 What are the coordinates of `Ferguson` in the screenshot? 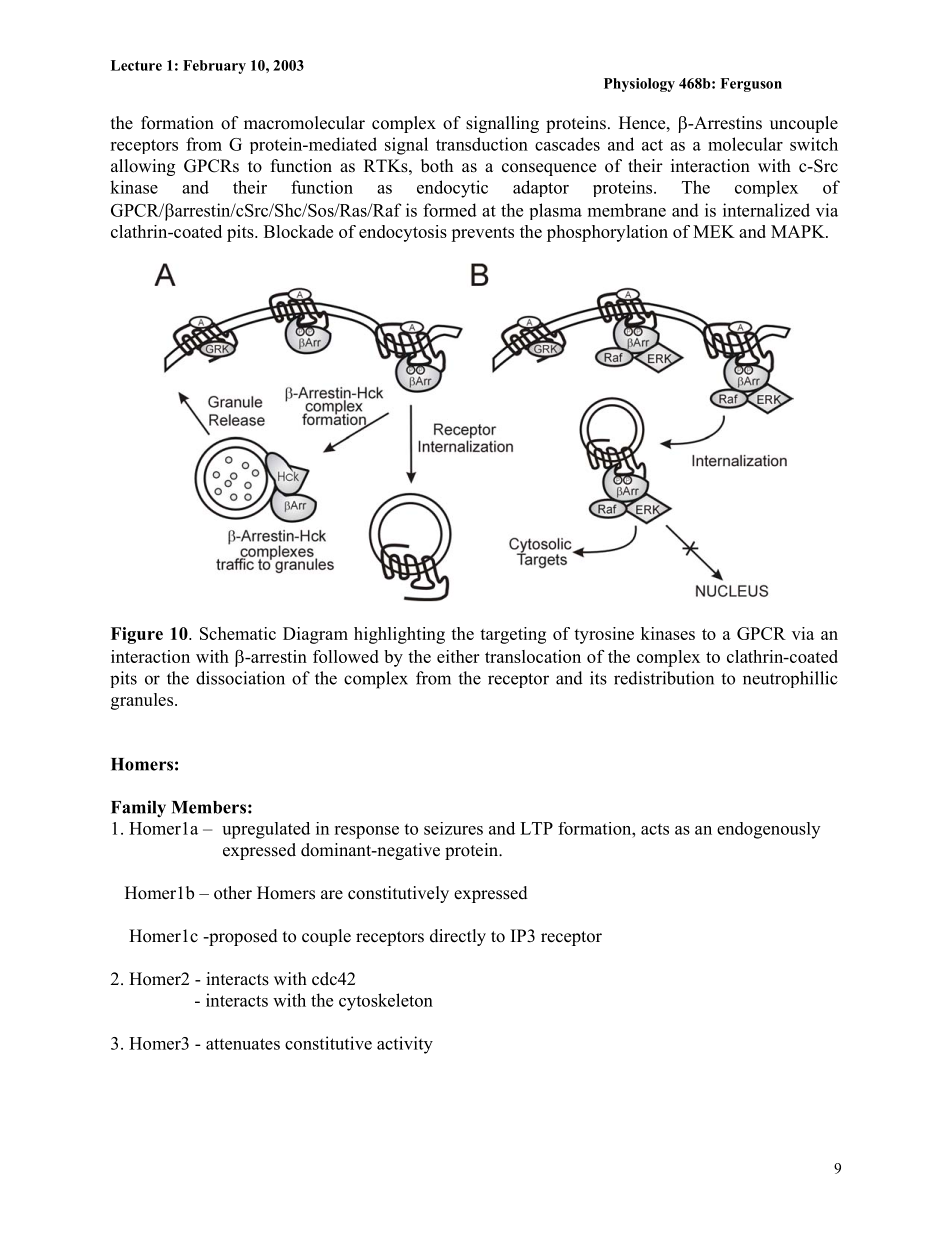 It's located at (751, 85).
